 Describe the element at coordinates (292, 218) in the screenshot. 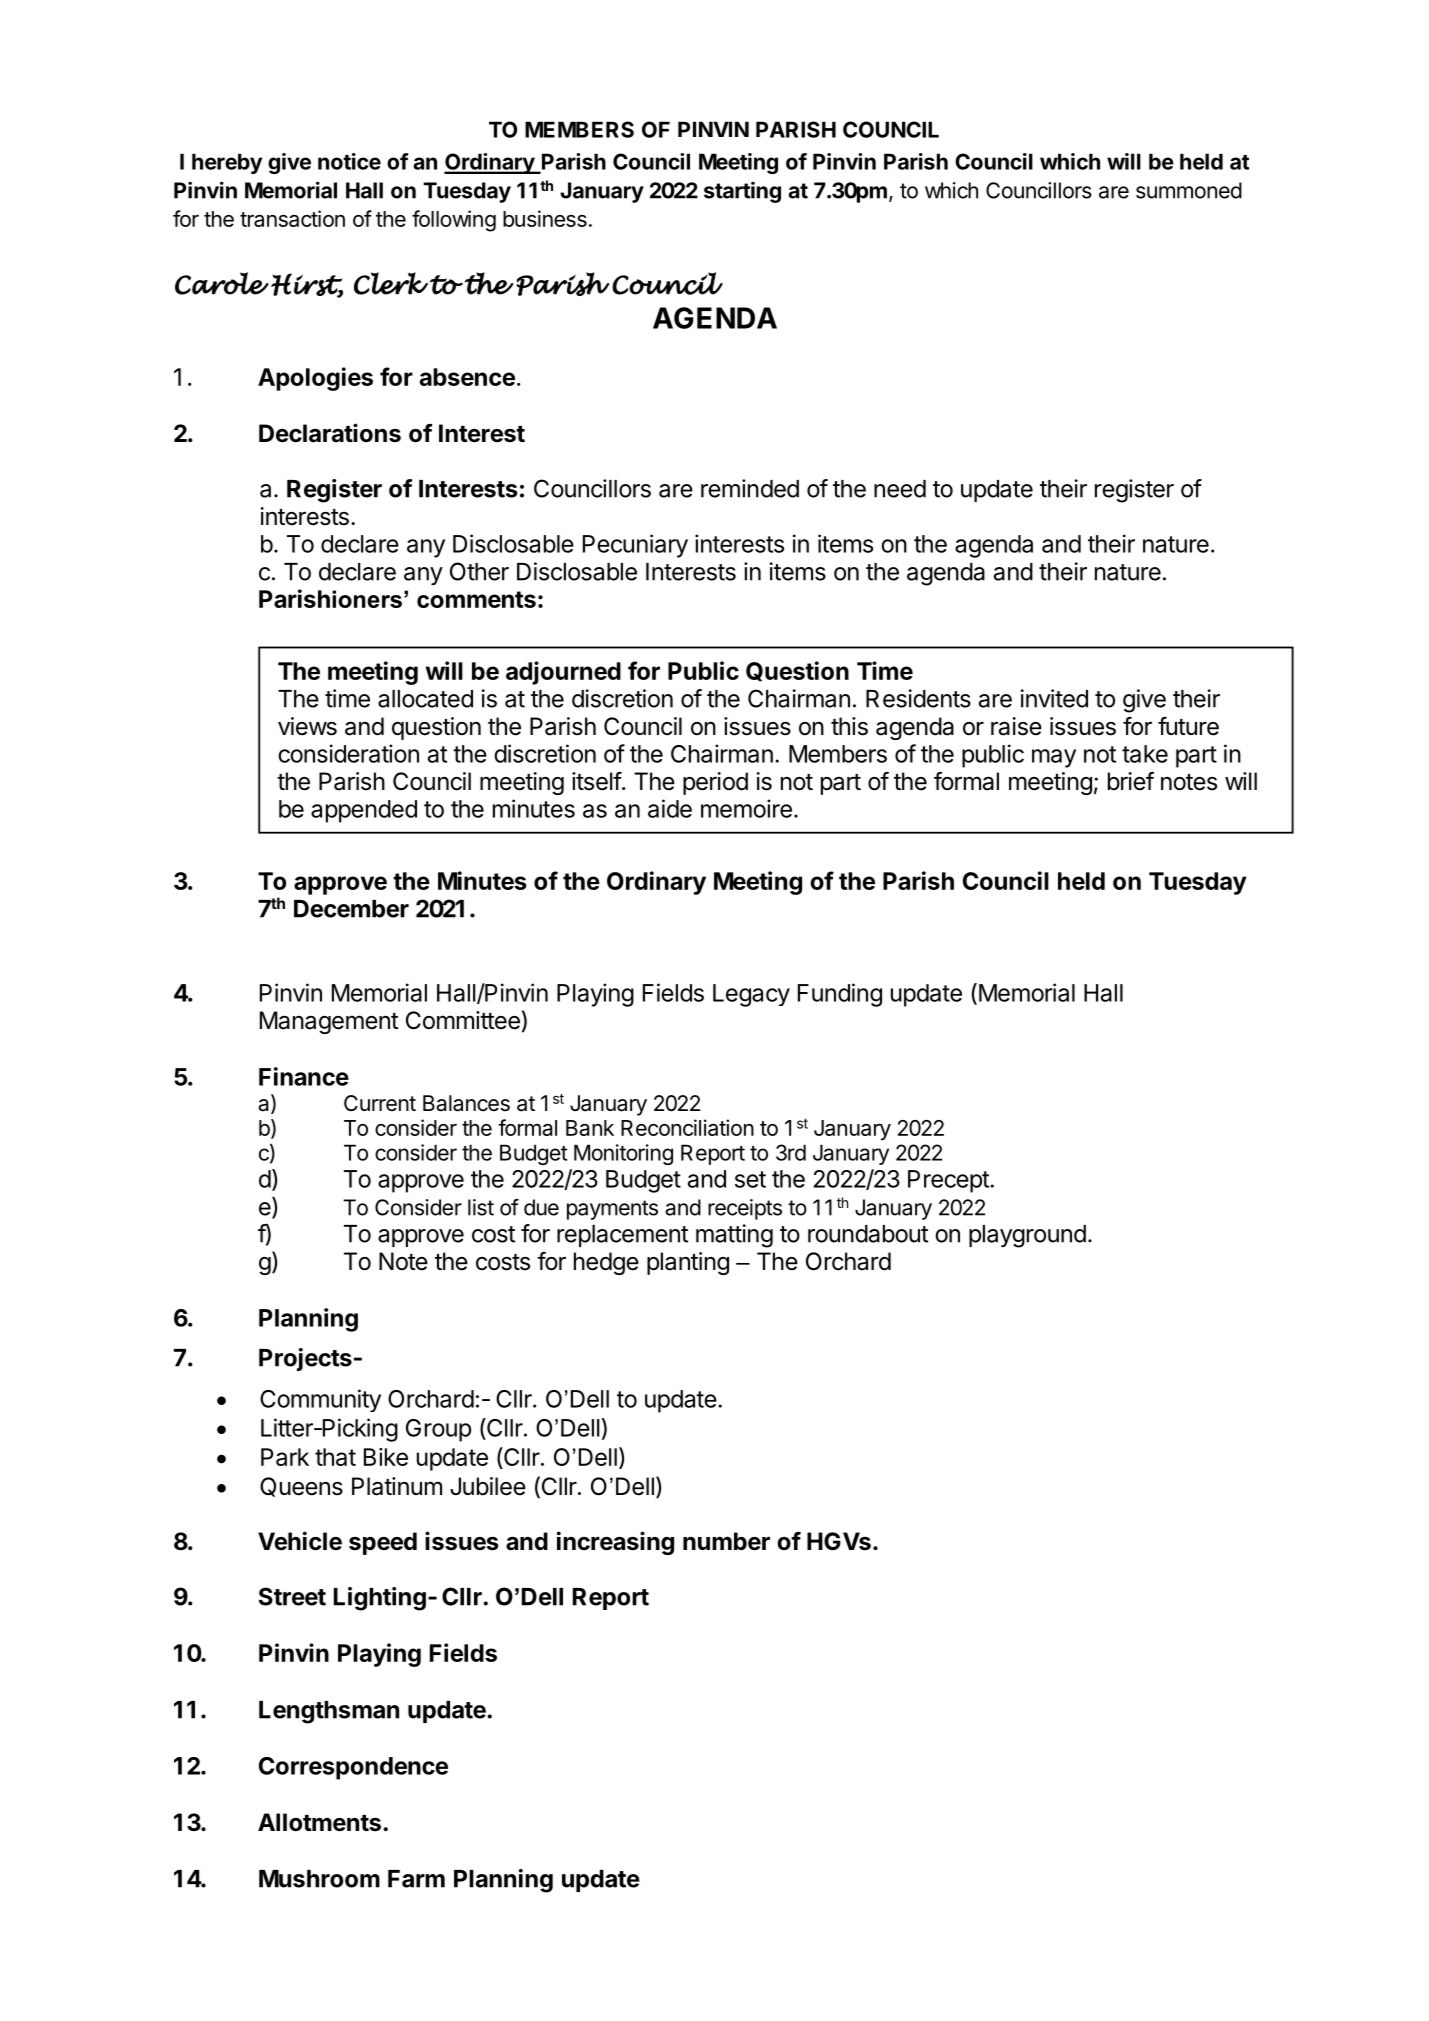

I see `transaction` at that location.
